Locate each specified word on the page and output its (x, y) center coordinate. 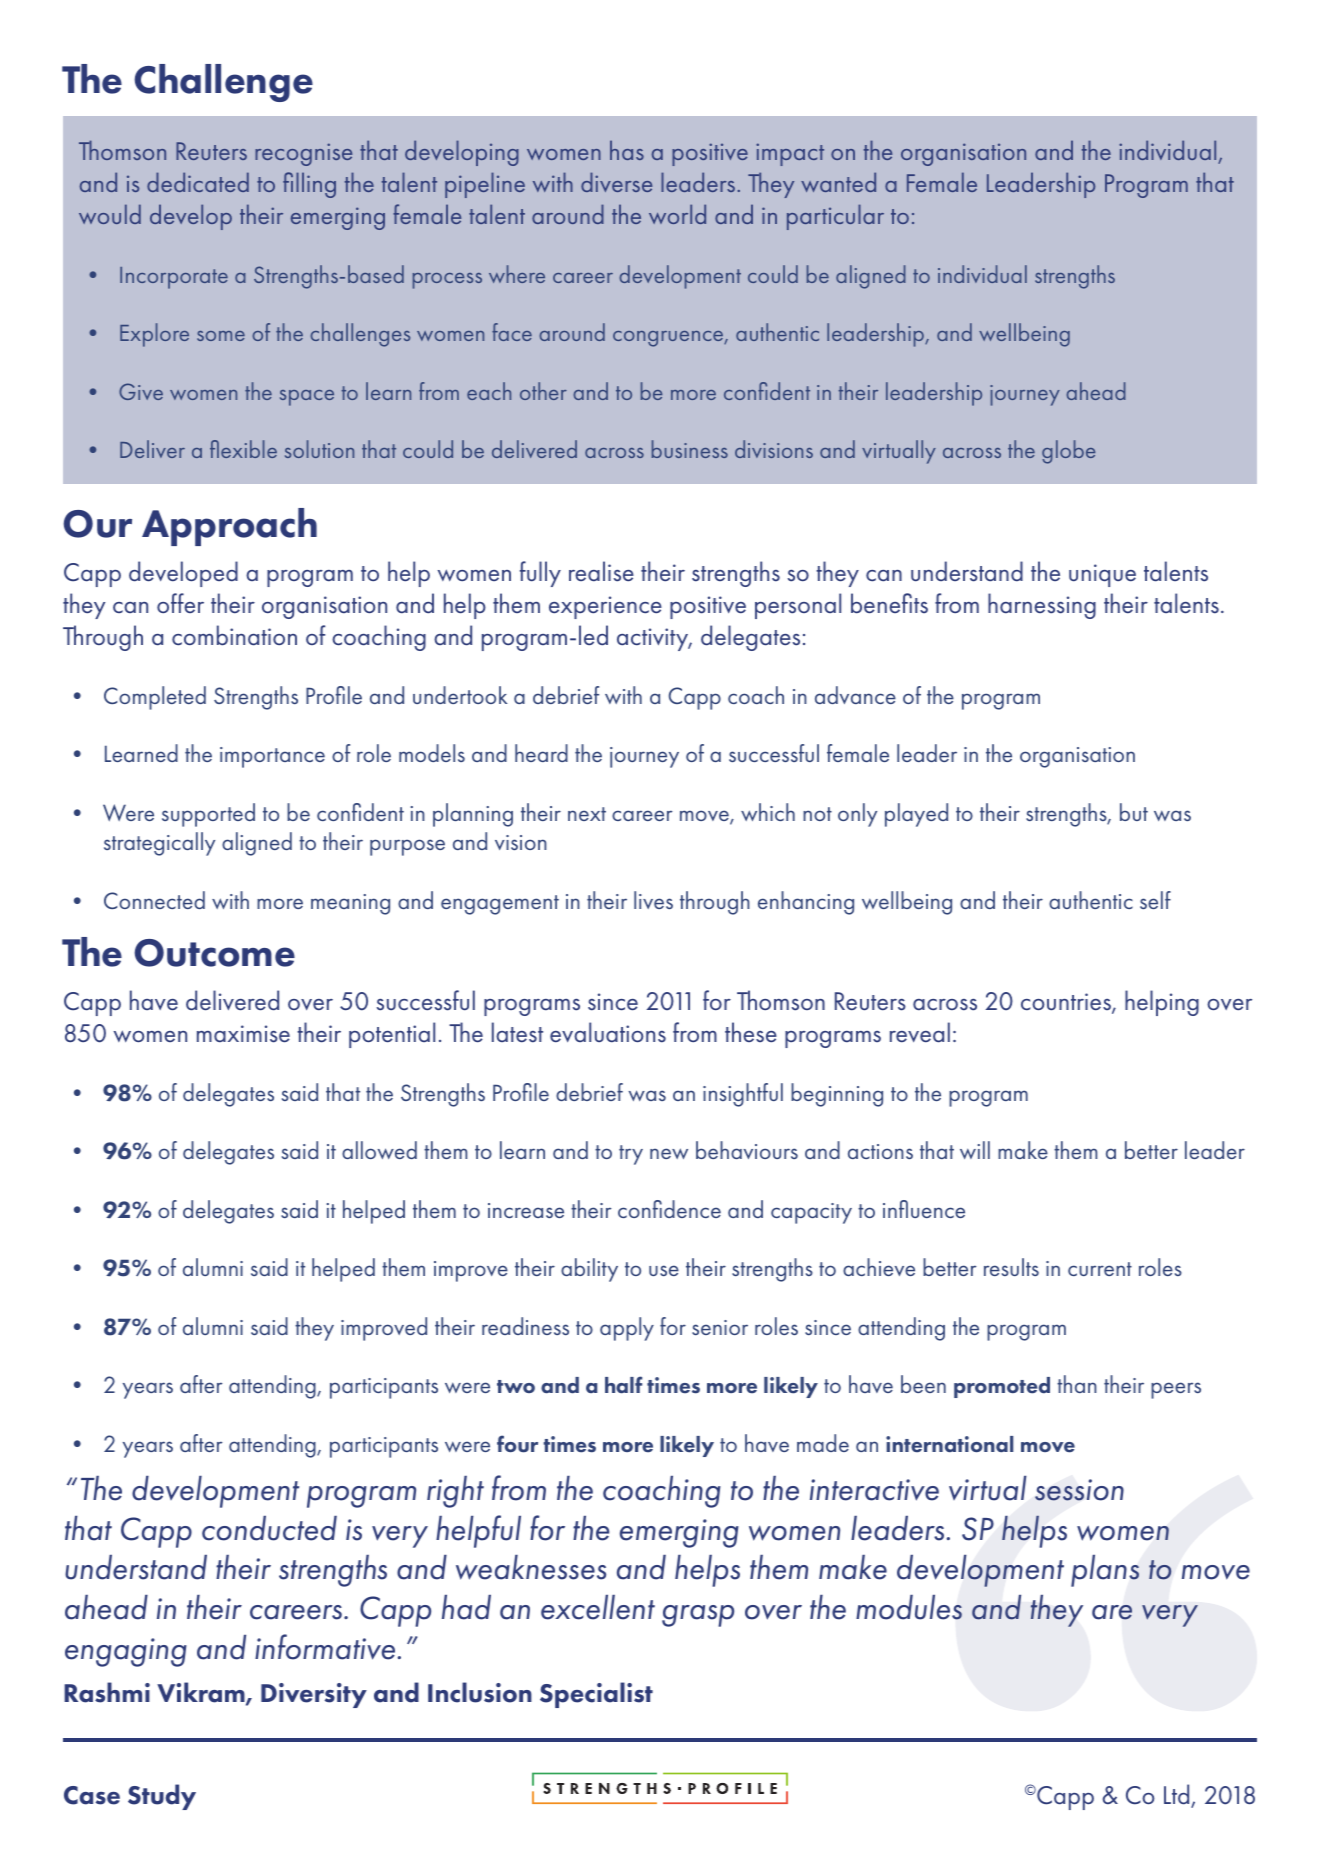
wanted (838, 182)
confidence (669, 1209)
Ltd (1178, 1795)
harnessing (1042, 606)
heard (541, 753)
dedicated (198, 182)
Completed (155, 698)
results (1011, 1267)
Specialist (596, 1695)
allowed (379, 1150)
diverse (616, 182)
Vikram (202, 1693)
